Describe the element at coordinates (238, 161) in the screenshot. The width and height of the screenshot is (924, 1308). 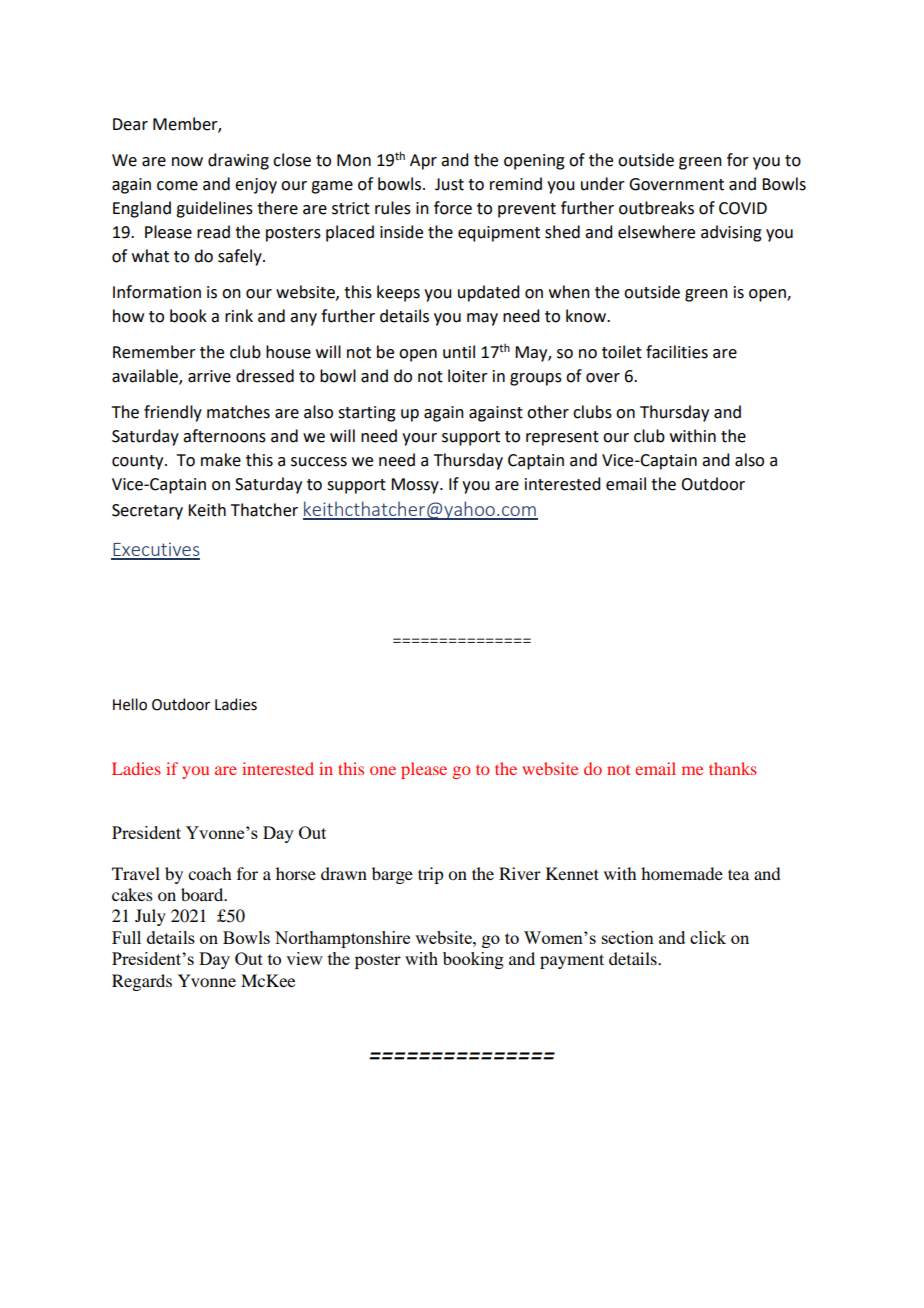
I see `drawing` at that location.
